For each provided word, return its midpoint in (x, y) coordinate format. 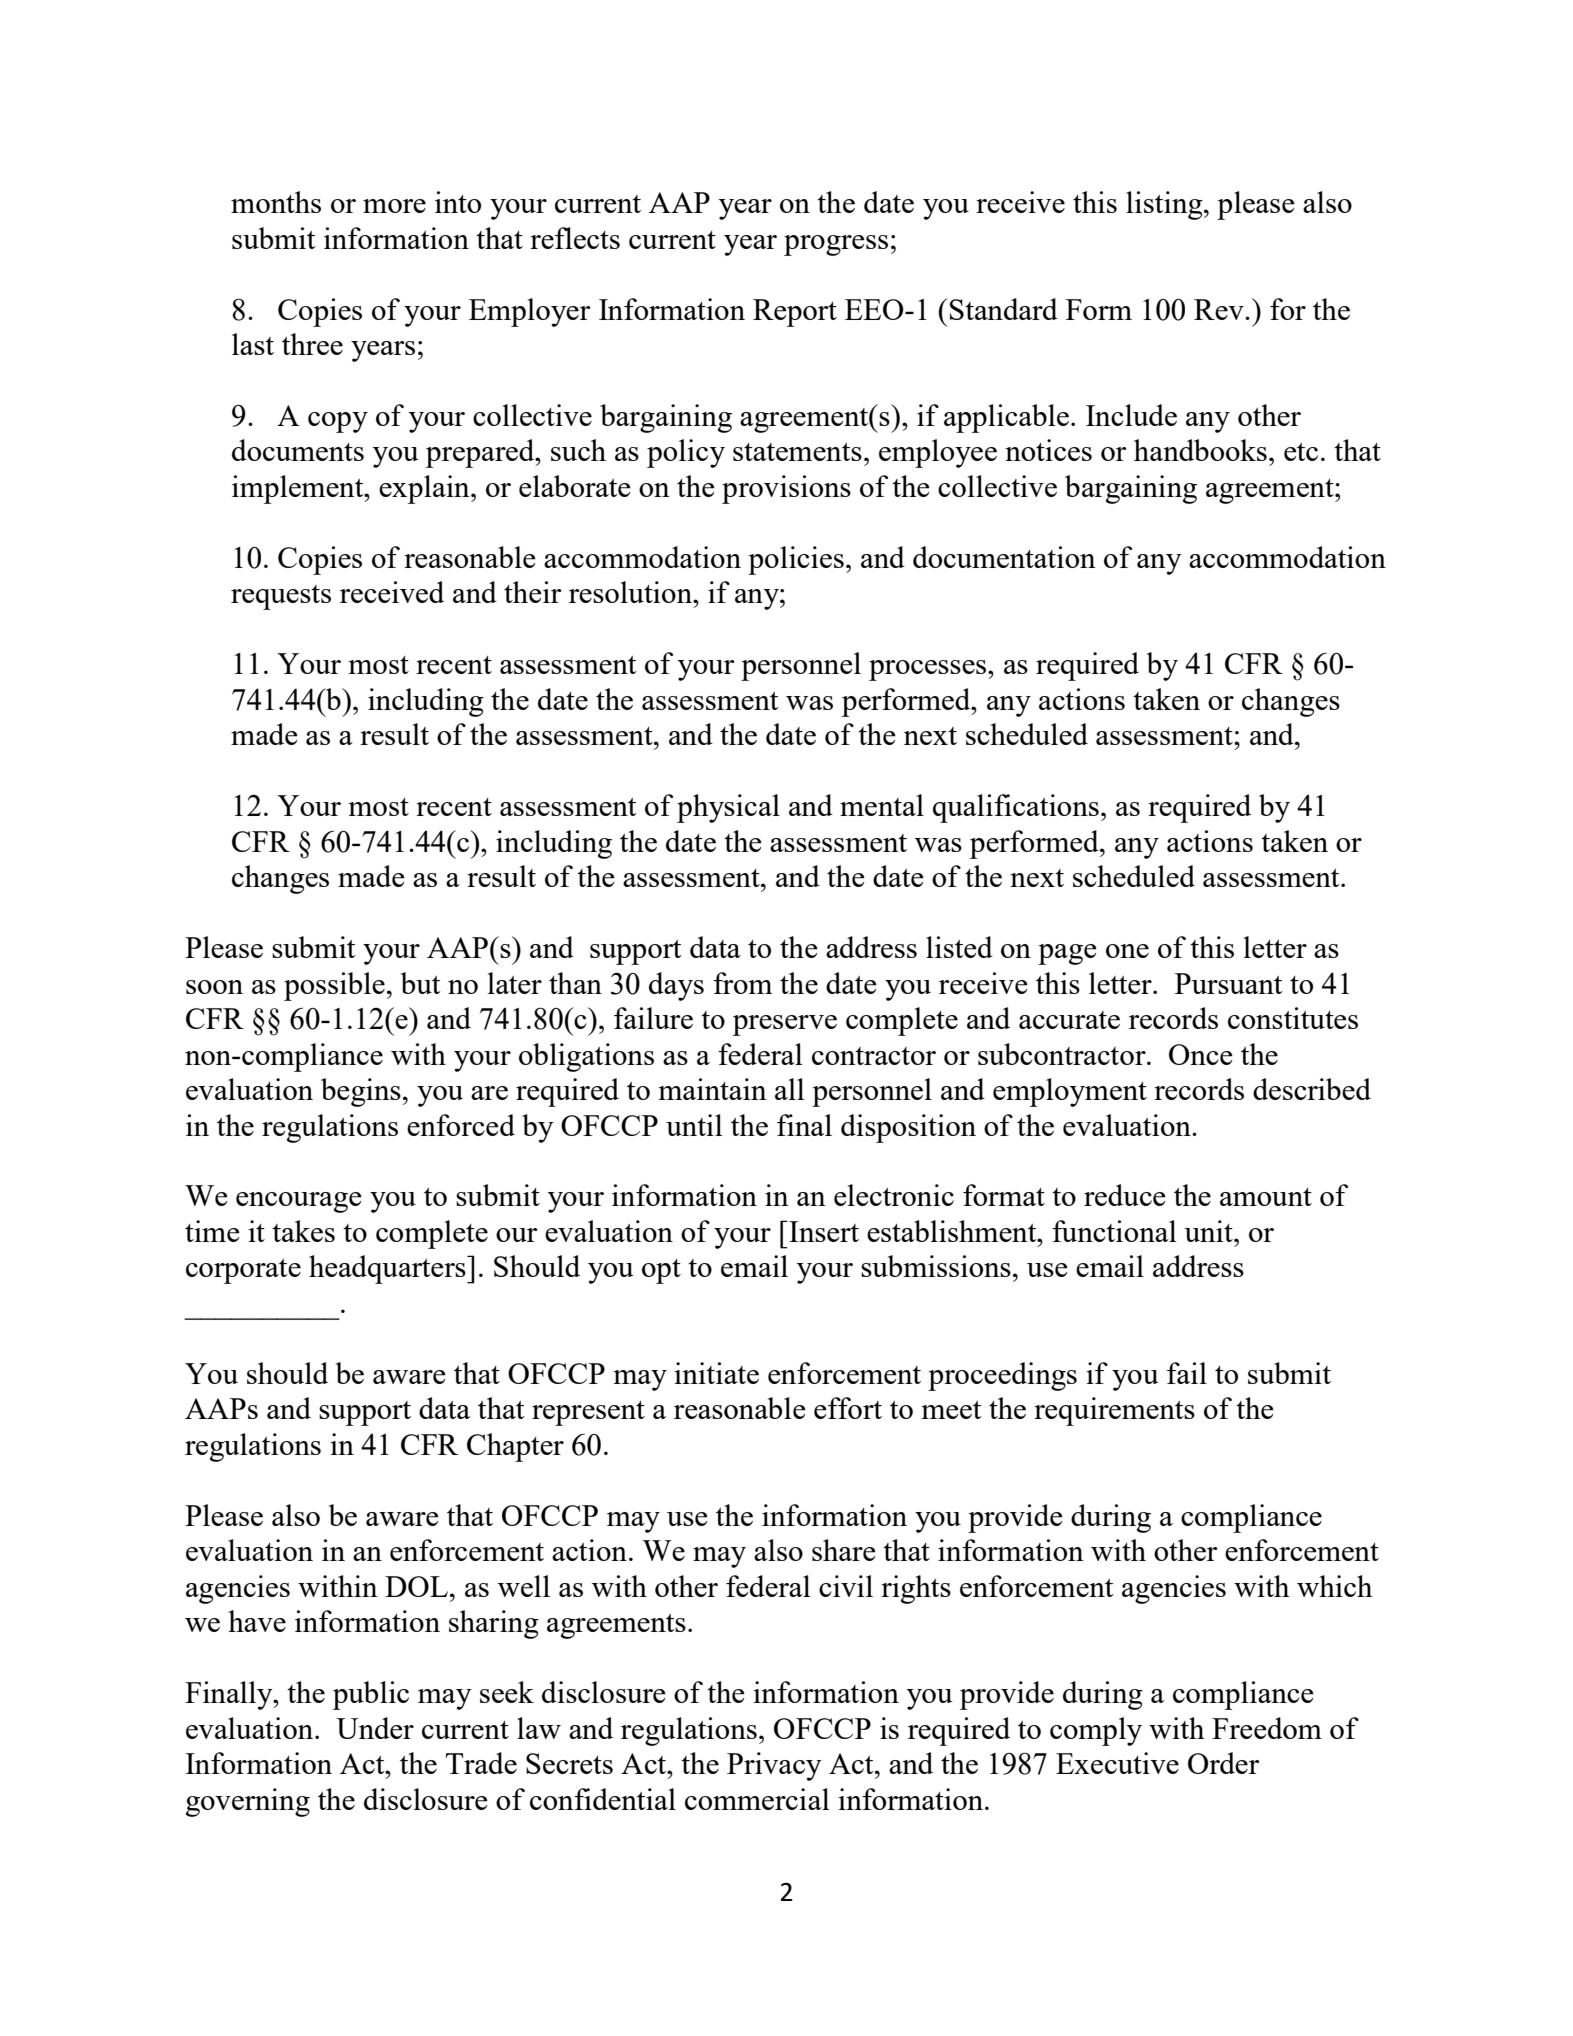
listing (1165, 205)
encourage (299, 1202)
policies (796, 560)
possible (334, 986)
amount (1266, 1197)
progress (836, 245)
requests (281, 597)
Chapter (515, 1447)
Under (375, 1728)
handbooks (1200, 450)
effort (848, 1408)
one (1127, 951)
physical (728, 808)
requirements (1114, 1411)
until (694, 1125)
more (394, 206)
